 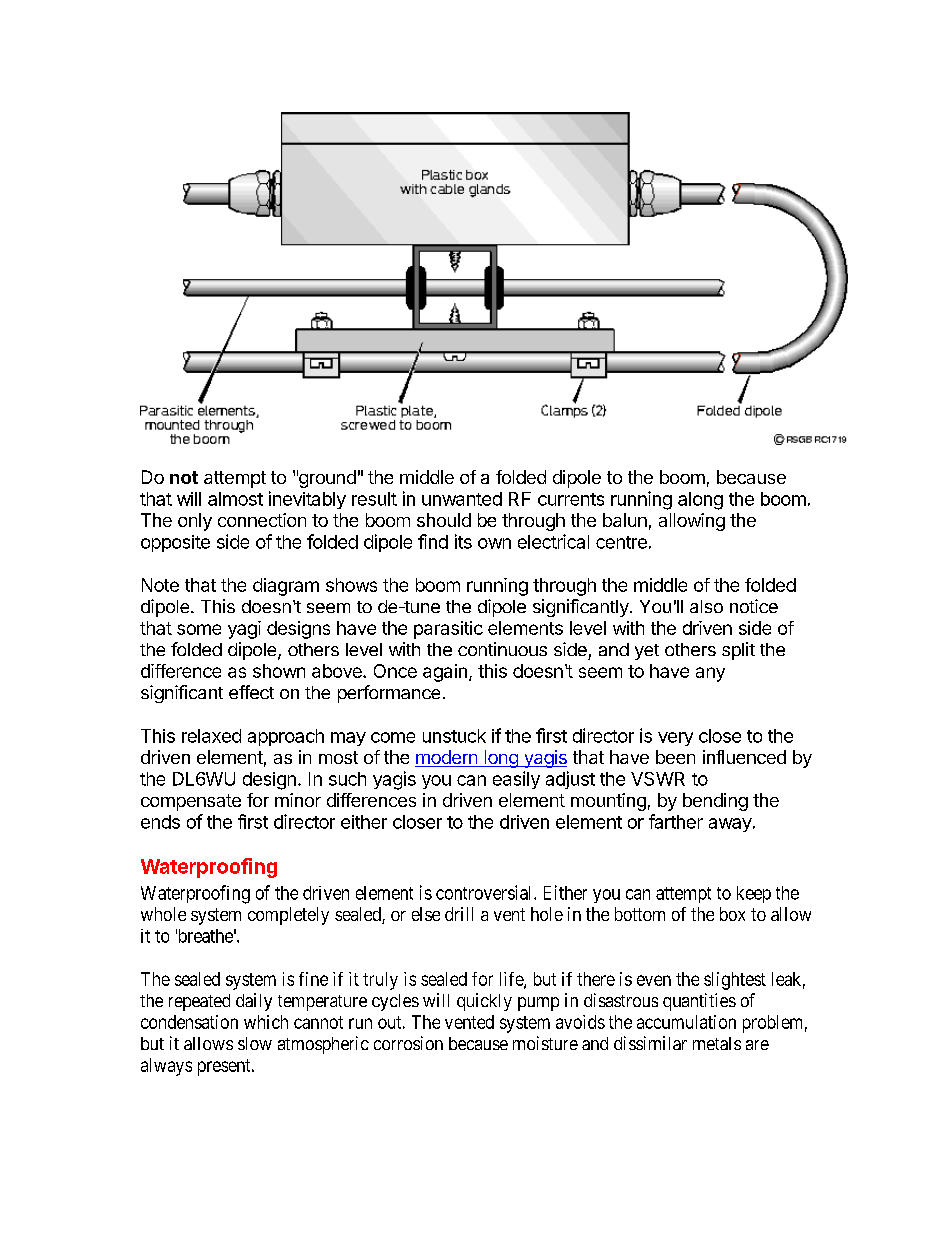 I want to click on connection, so click(x=262, y=520).
